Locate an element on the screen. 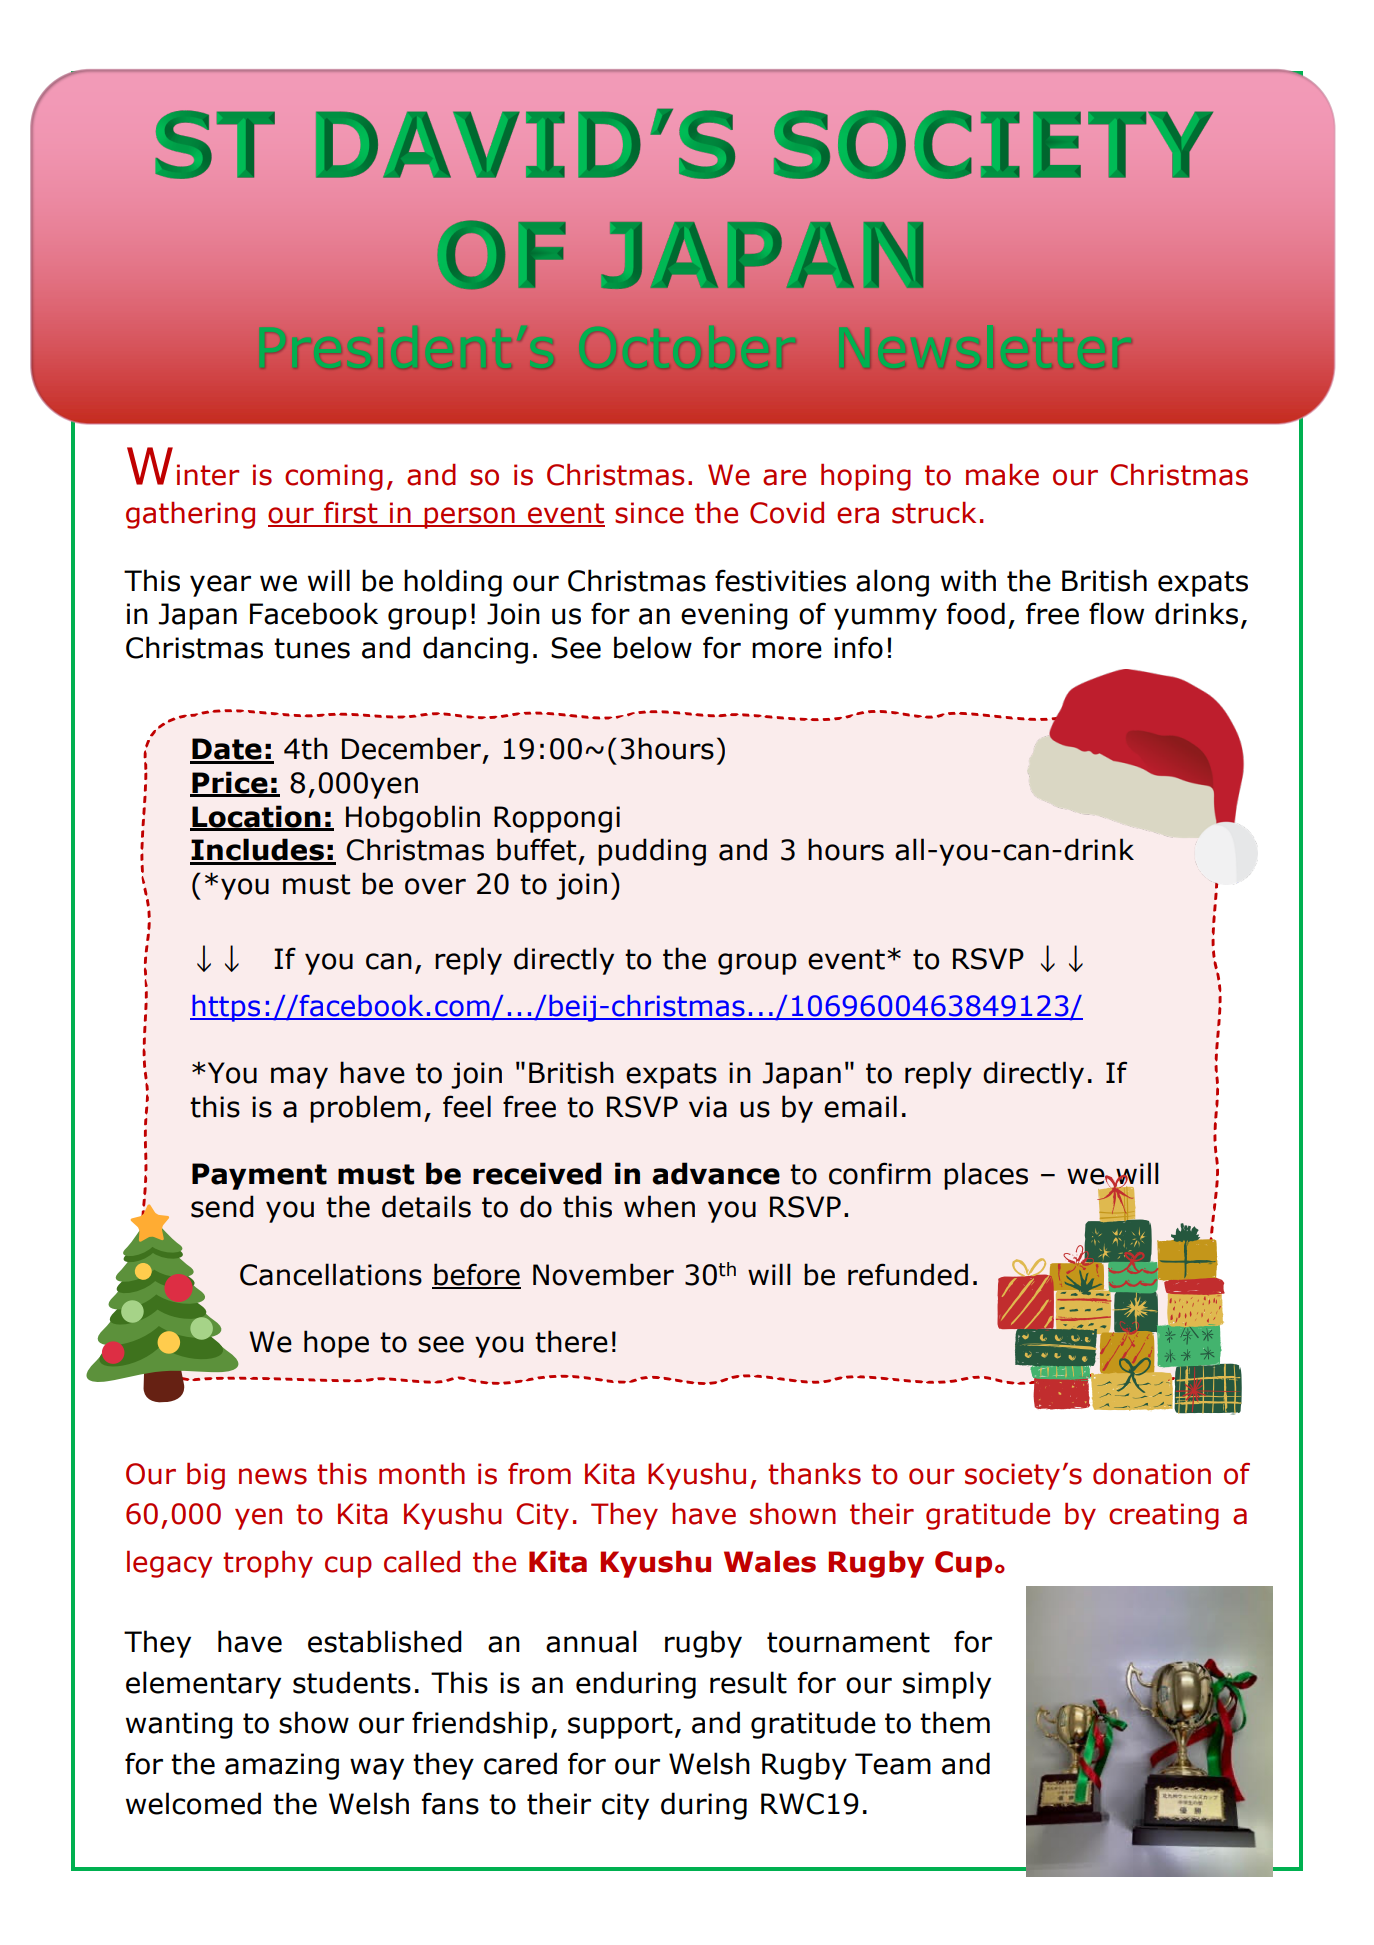 Image resolution: width=1374 pixels, height=1945 pixels. make is located at coordinates (1002, 475).
